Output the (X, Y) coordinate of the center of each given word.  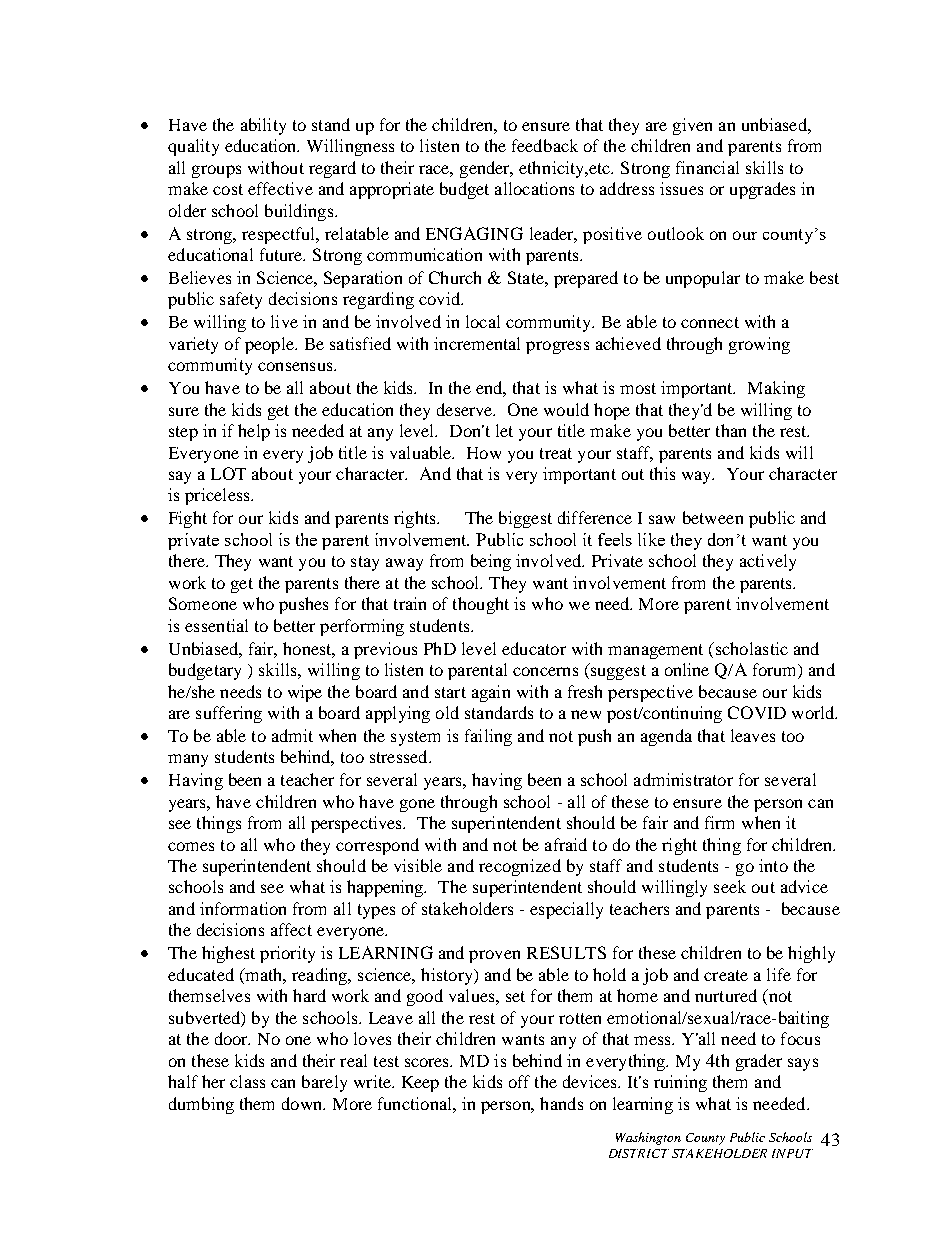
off (519, 1081)
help (254, 432)
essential (216, 625)
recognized (520, 867)
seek (730, 886)
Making (776, 389)
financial (707, 167)
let (504, 430)
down (303, 1103)
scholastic (750, 648)
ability (263, 126)
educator (534, 648)
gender (486, 169)
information (243, 908)
